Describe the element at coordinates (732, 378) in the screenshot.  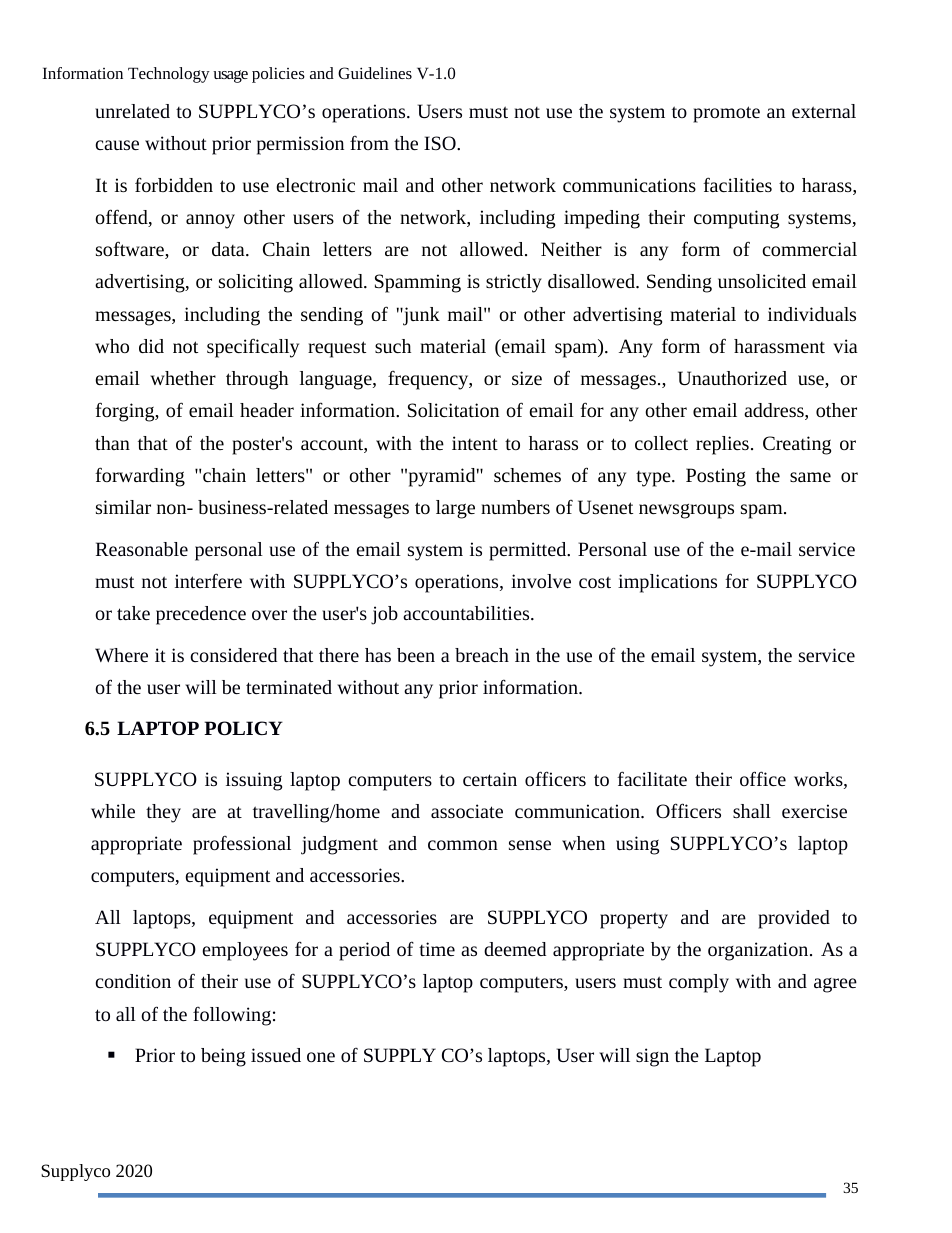
I see `Unauthorized` at that location.
